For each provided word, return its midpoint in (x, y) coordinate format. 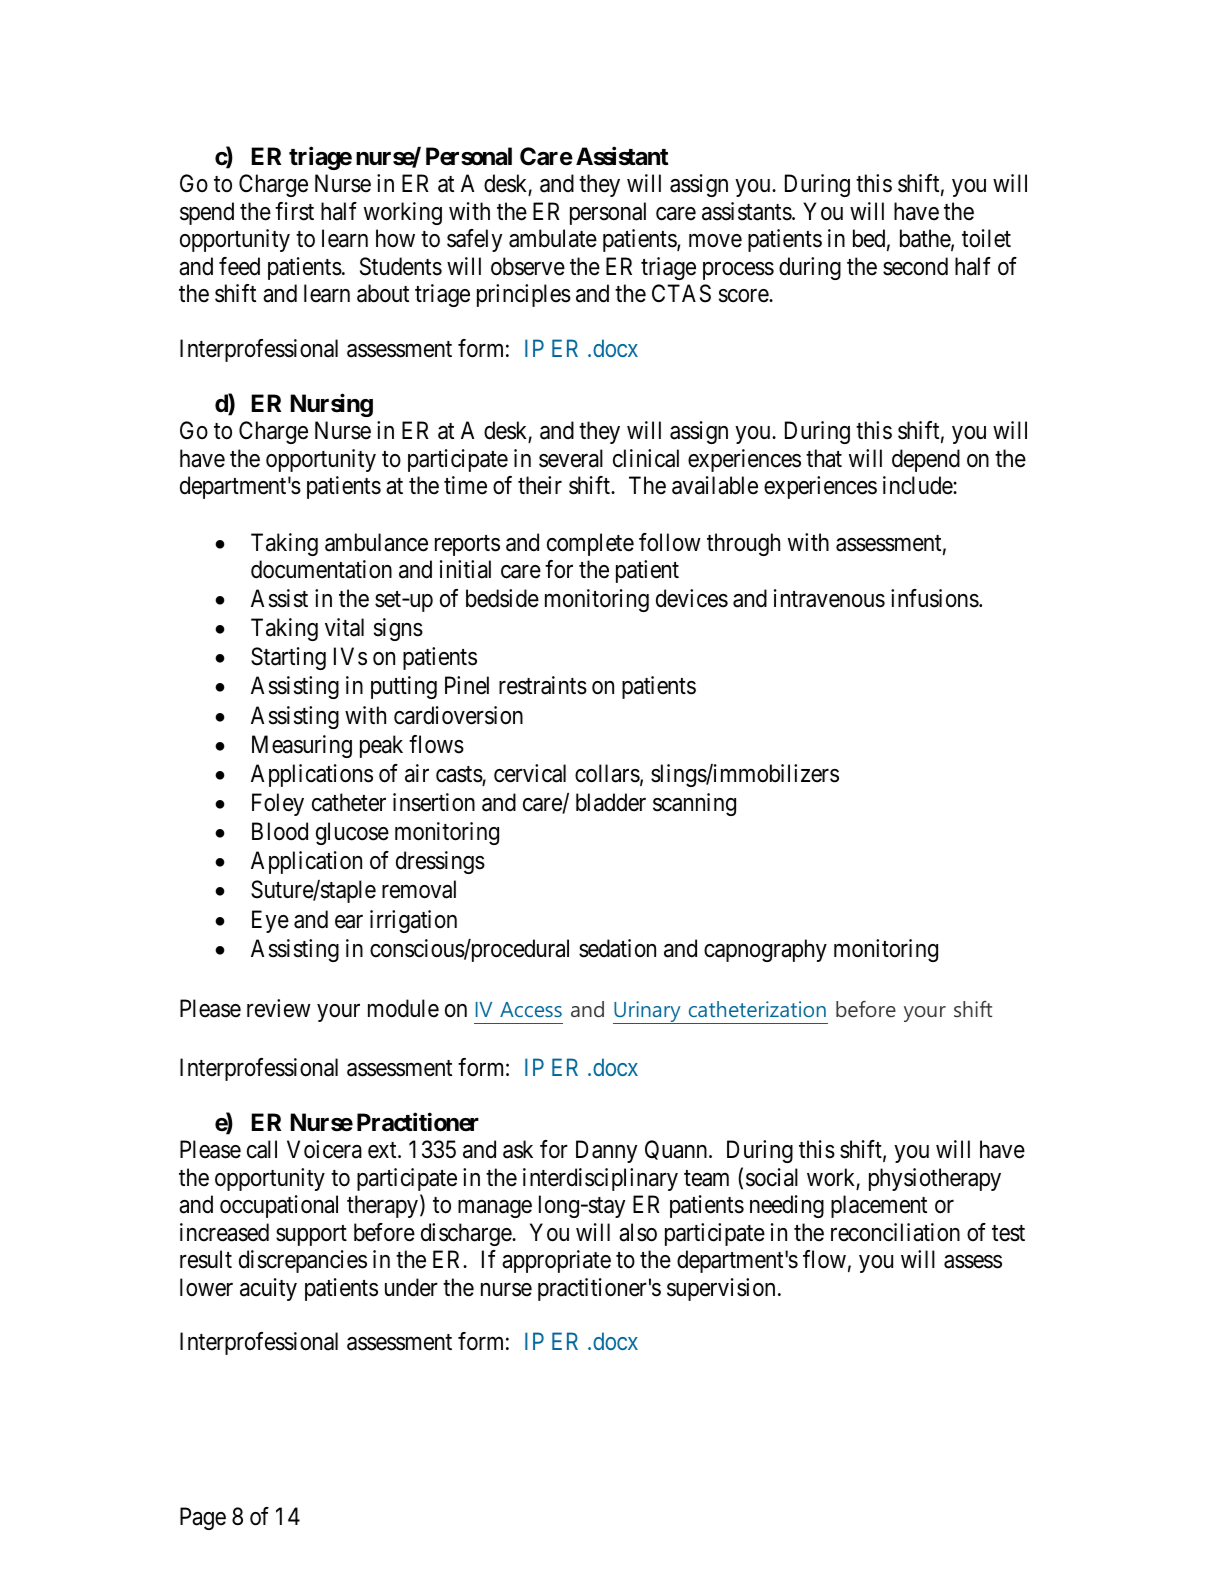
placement (879, 1206)
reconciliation (895, 1232)
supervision (721, 1289)
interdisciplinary (600, 1179)
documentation (321, 569)
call (262, 1149)
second (915, 266)
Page (203, 1518)
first (294, 211)
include (918, 485)
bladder (611, 802)
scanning (694, 804)
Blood (280, 831)
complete (590, 544)
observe (528, 266)
